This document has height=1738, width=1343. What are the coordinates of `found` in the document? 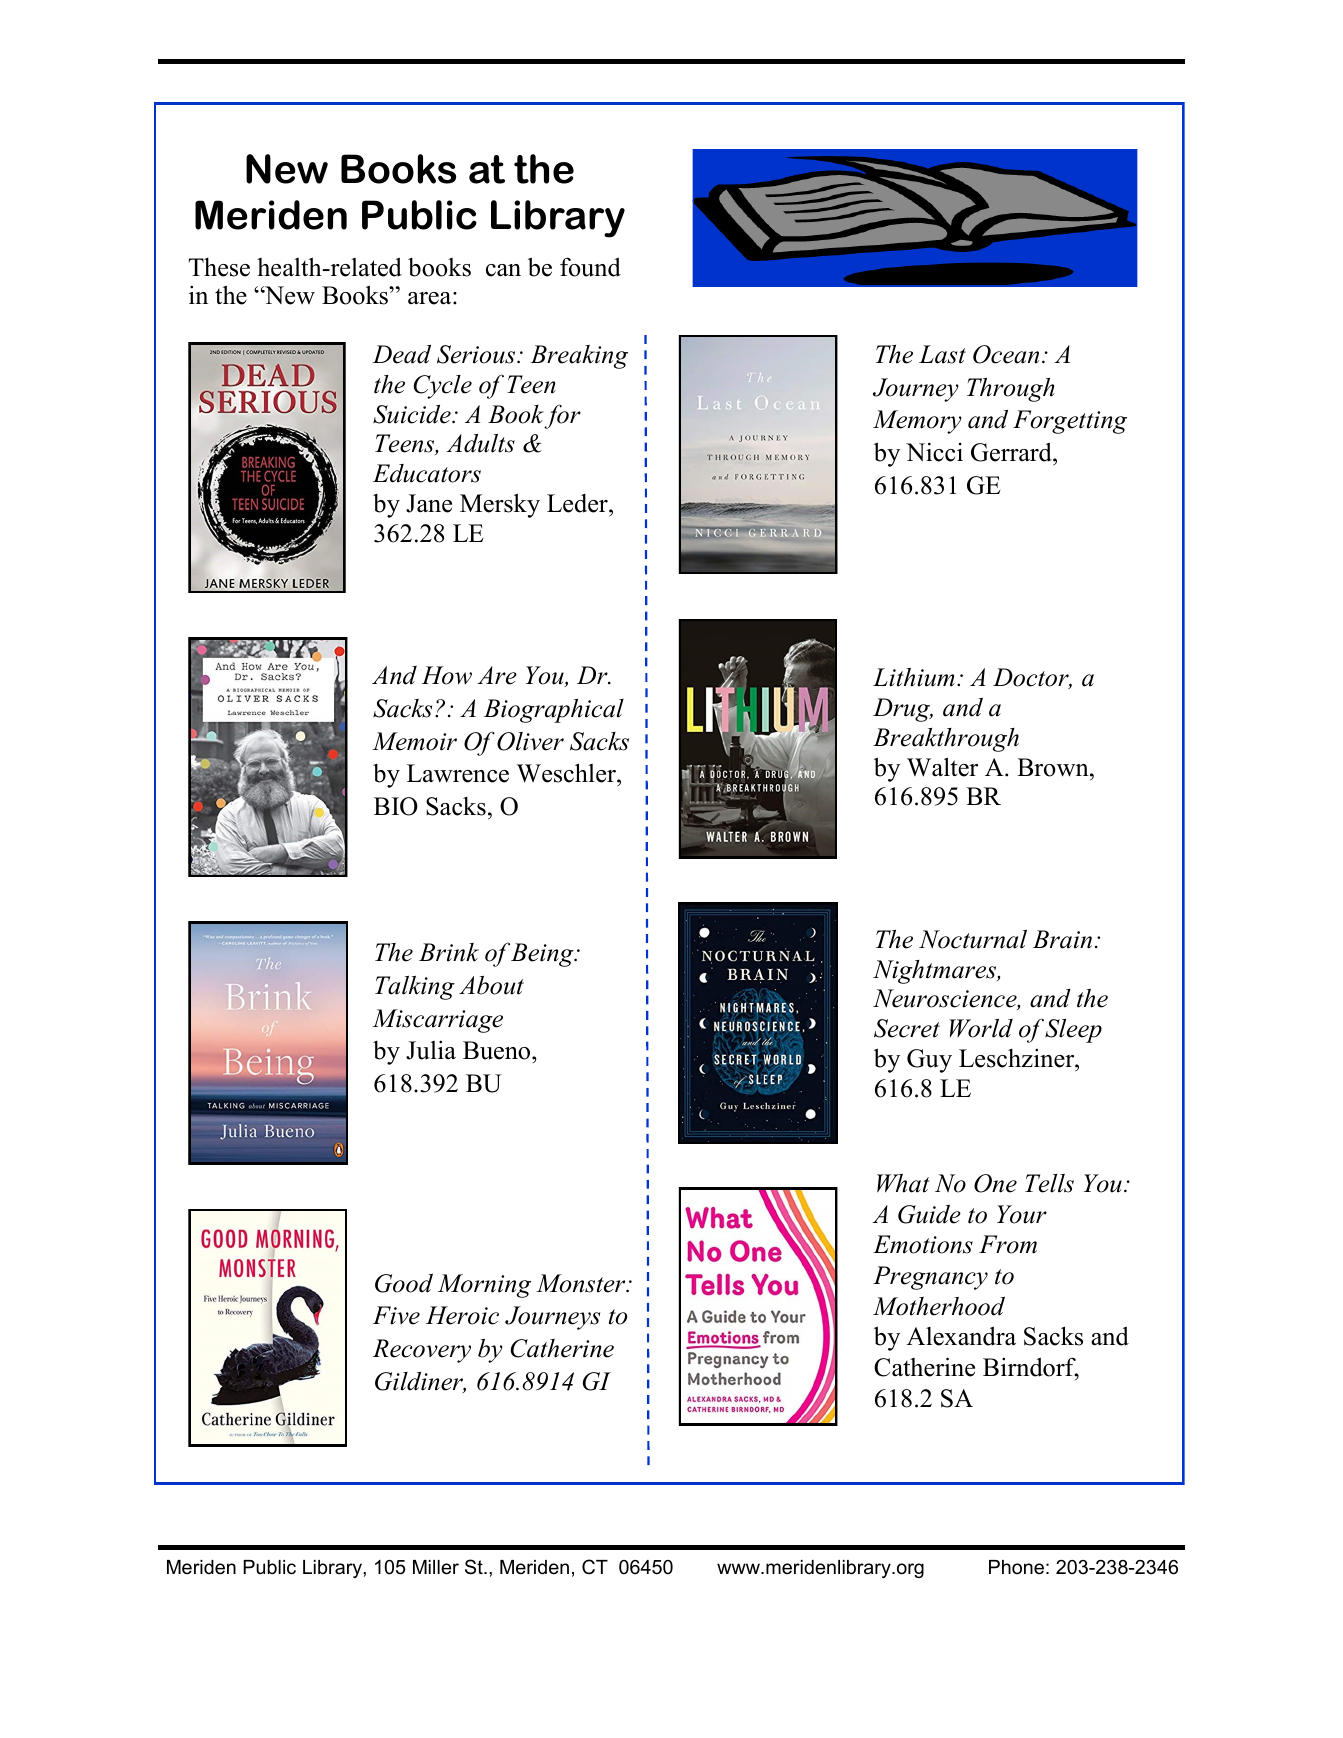 It's located at (590, 267).
